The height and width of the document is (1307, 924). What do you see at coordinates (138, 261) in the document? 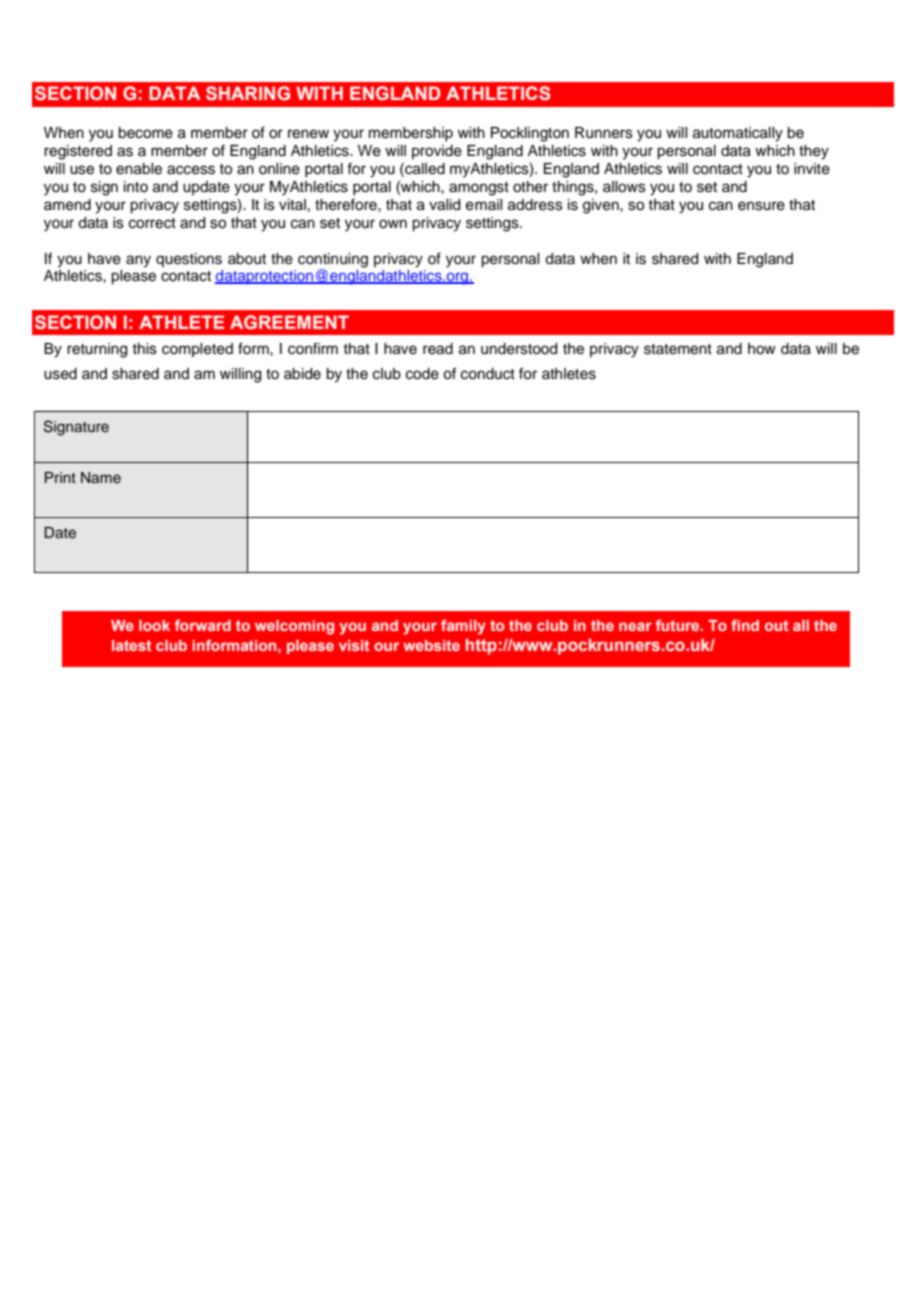
I see `any` at bounding box center [138, 261].
